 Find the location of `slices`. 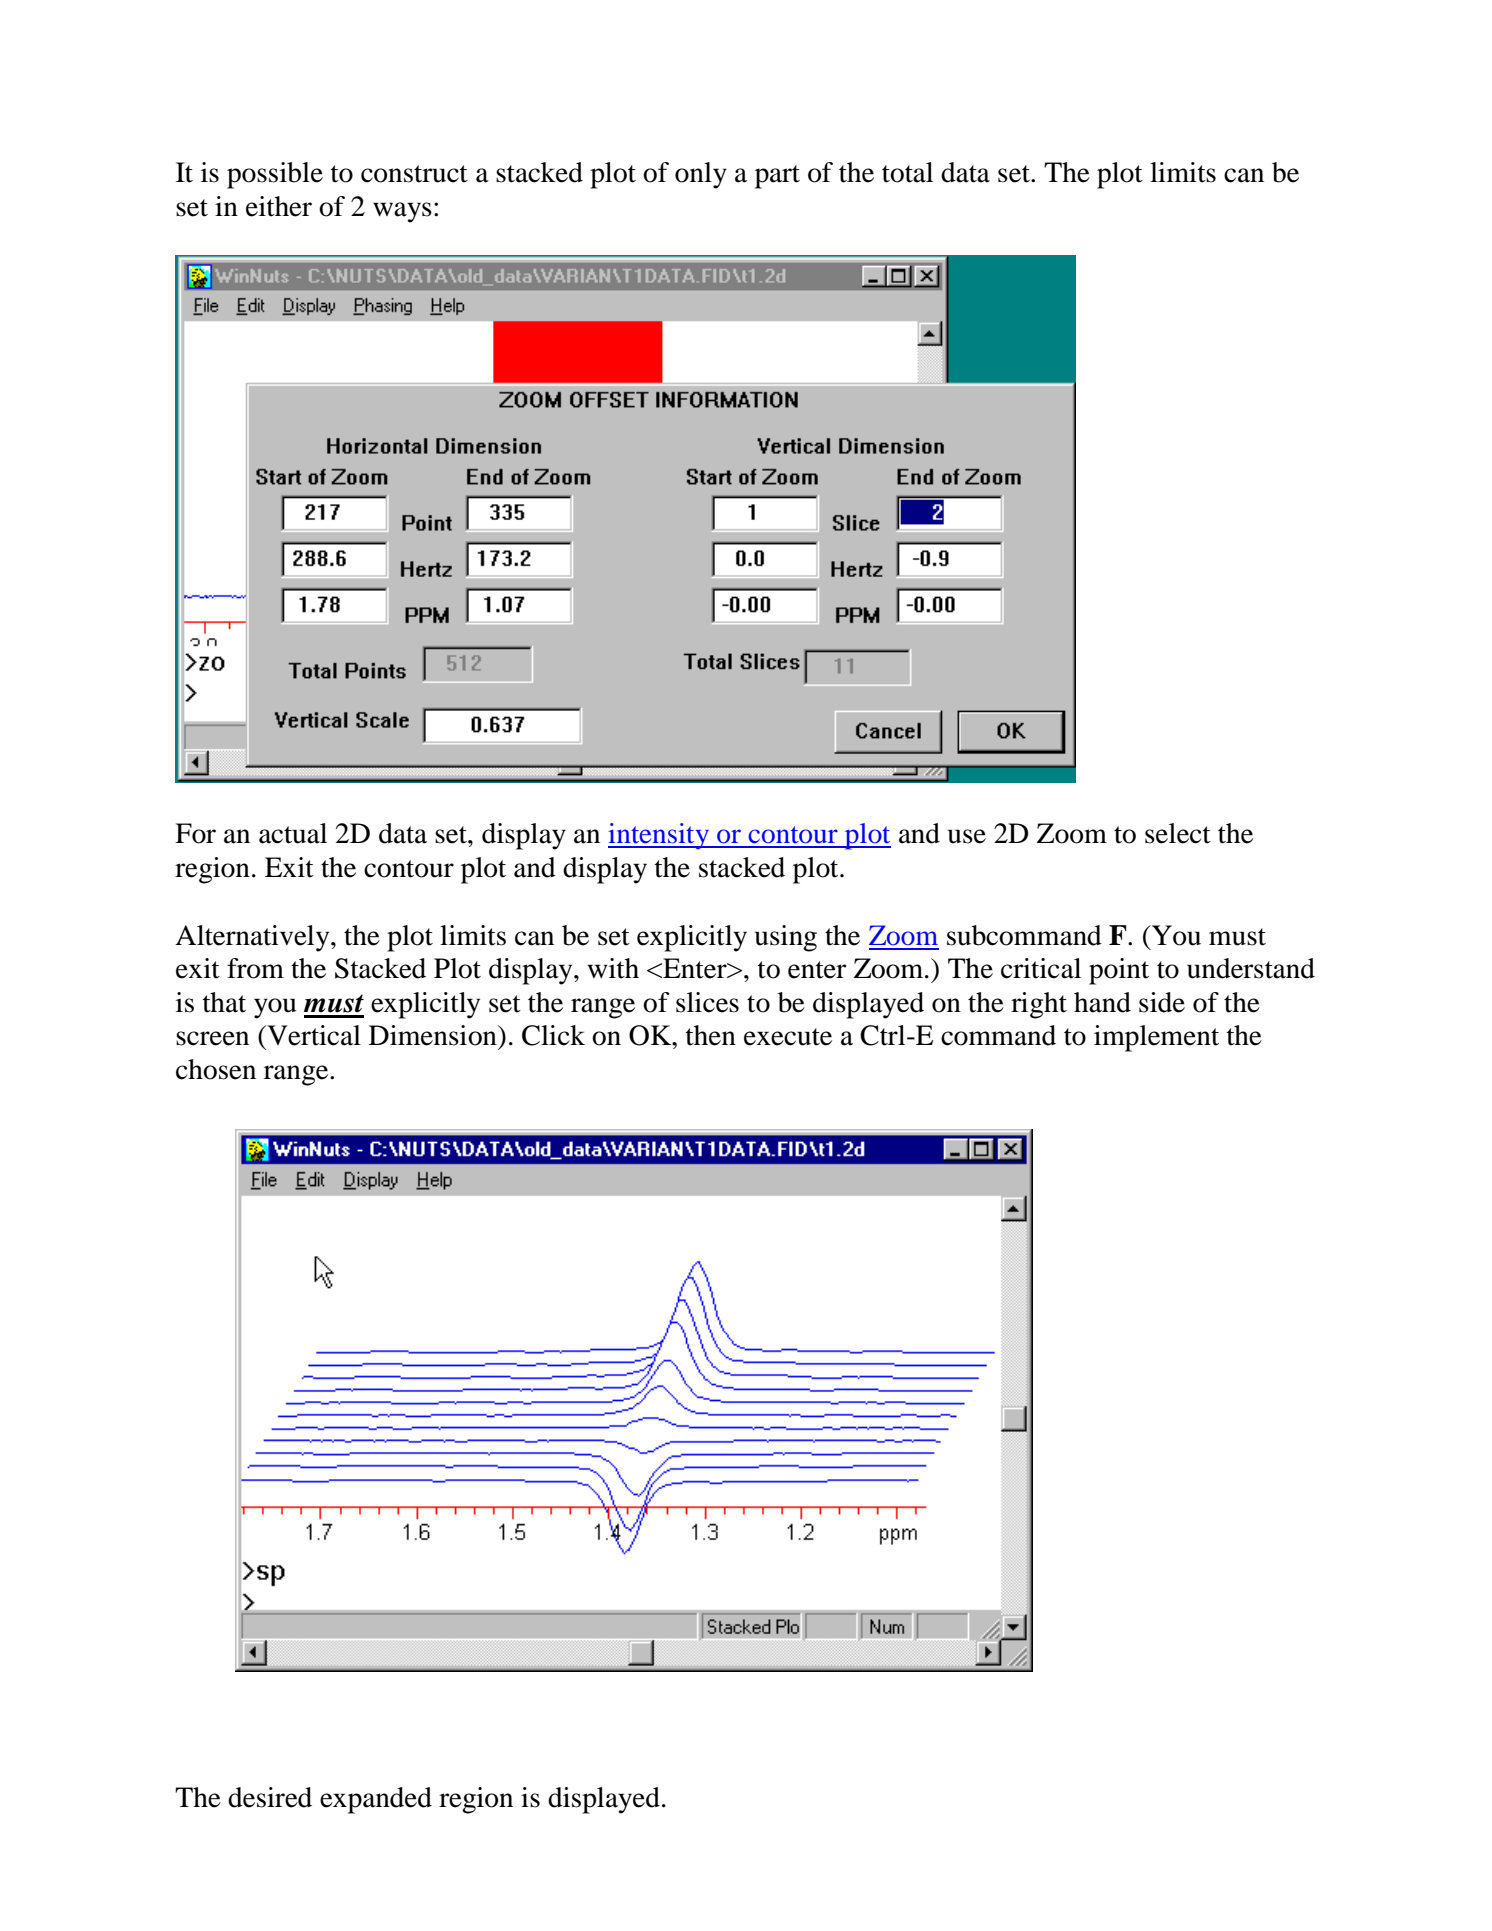

slices is located at coordinates (707, 1002).
